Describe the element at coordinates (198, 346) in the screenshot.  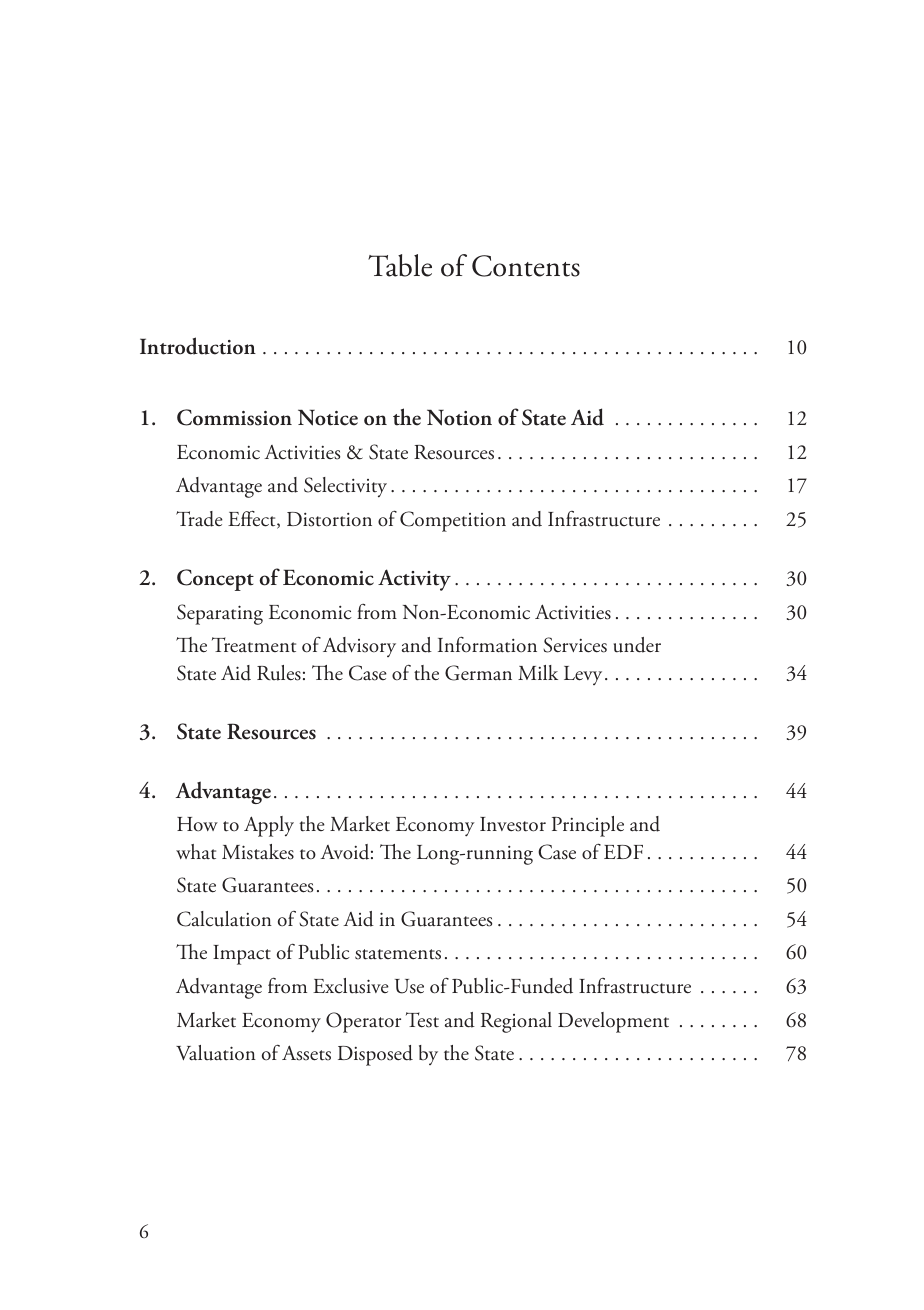
I see `Introduction` at that location.
